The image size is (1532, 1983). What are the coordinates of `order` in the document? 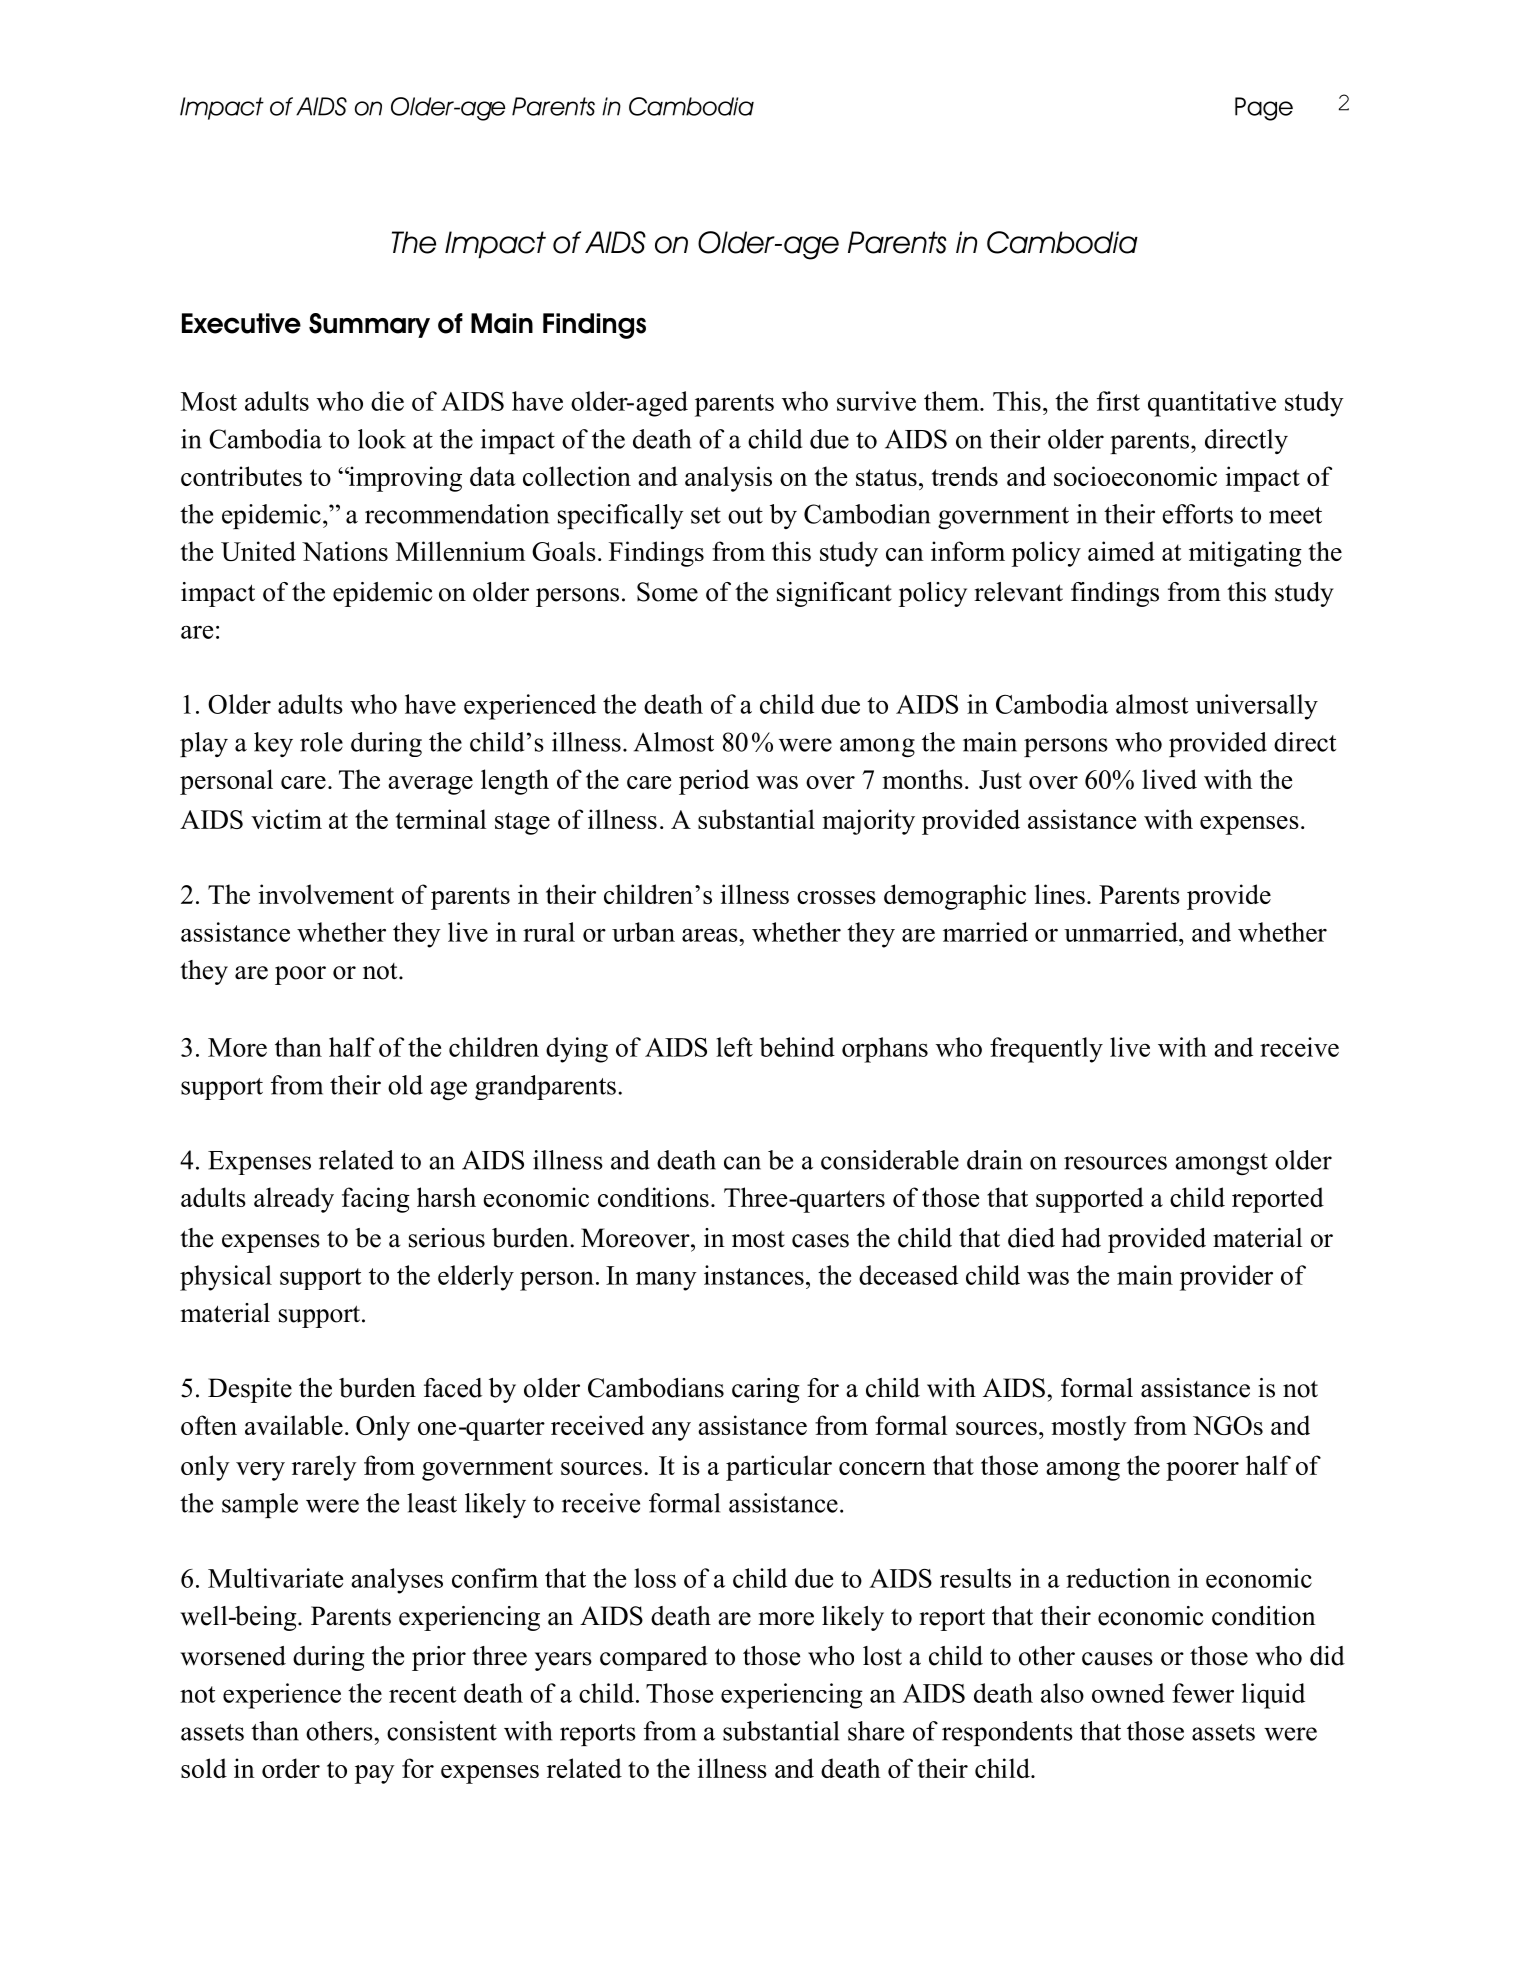 It's located at (291, 1768).
